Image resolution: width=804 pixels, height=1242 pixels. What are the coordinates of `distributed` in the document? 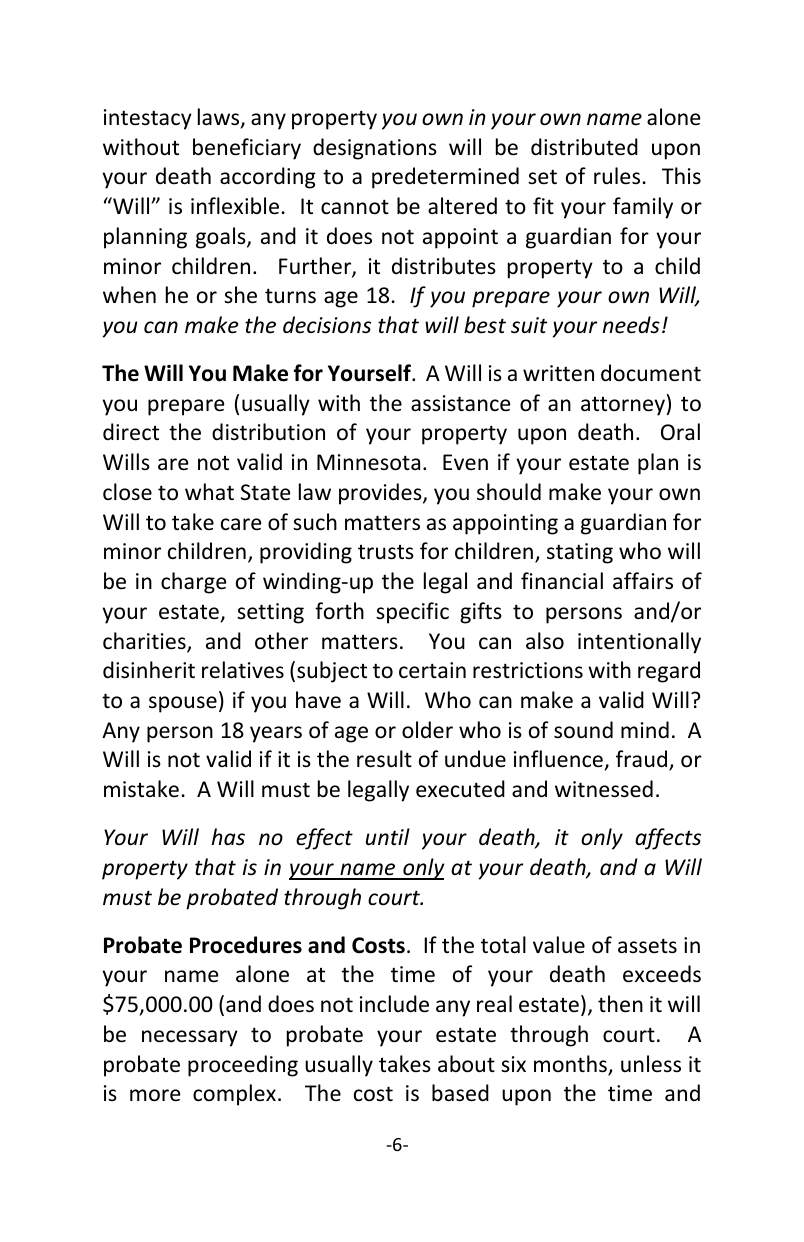 It's located at (584, 147).
